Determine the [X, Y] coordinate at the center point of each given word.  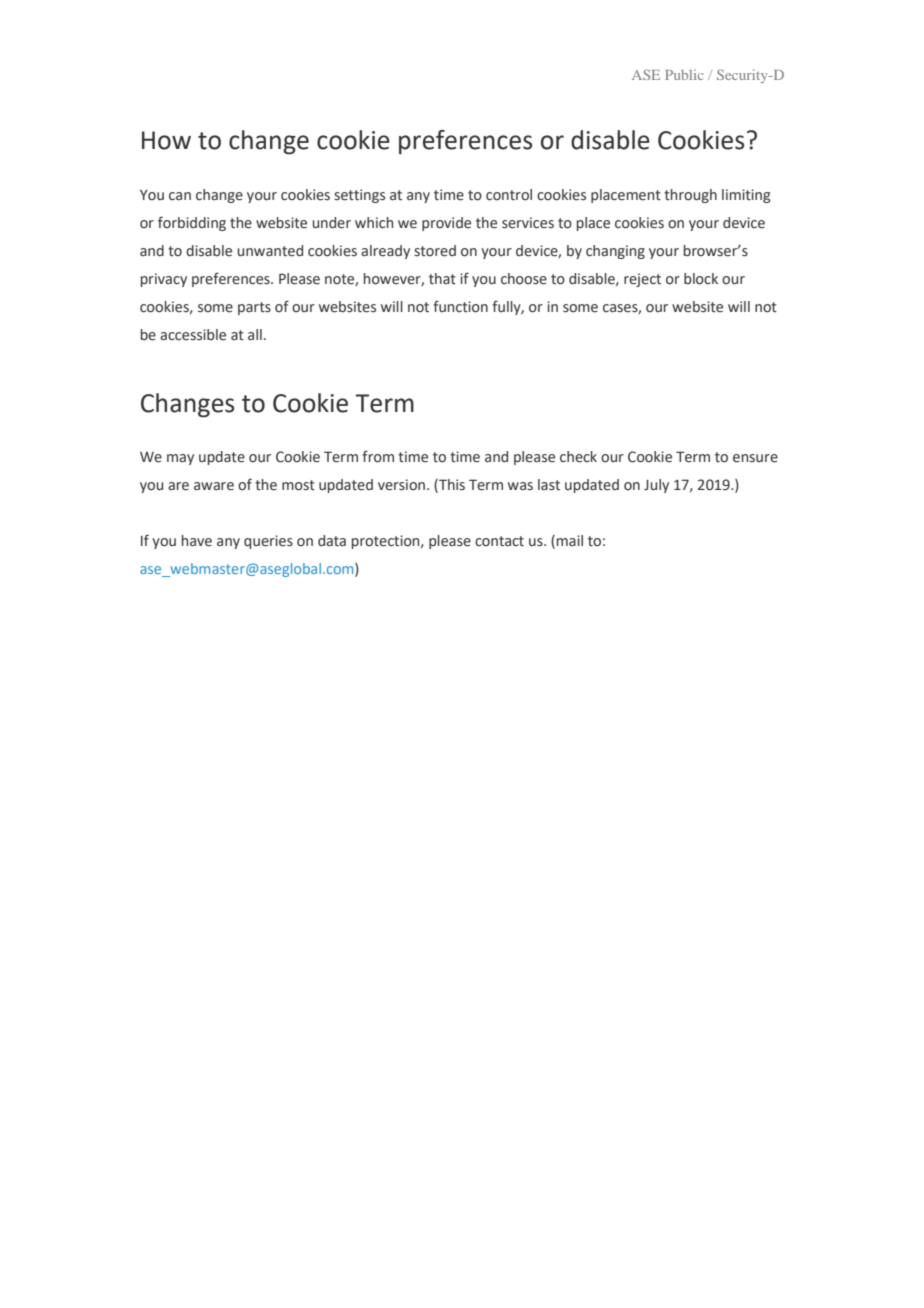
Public [684, 75]
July [656, 486]
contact [499, 541]
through [690, 196]
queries [268, 542]
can [180, 196]
